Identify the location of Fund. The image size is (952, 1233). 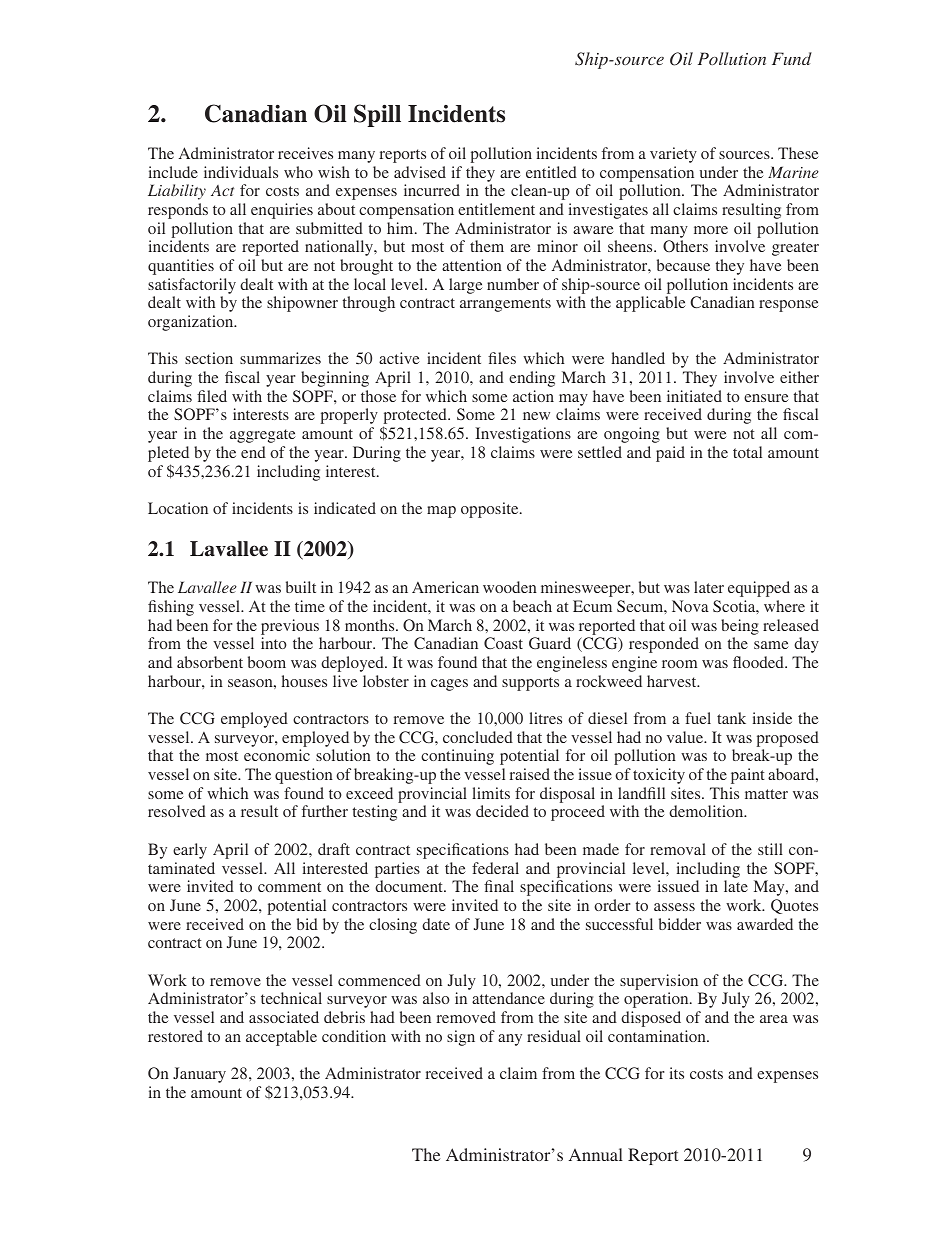
(792, 58).
